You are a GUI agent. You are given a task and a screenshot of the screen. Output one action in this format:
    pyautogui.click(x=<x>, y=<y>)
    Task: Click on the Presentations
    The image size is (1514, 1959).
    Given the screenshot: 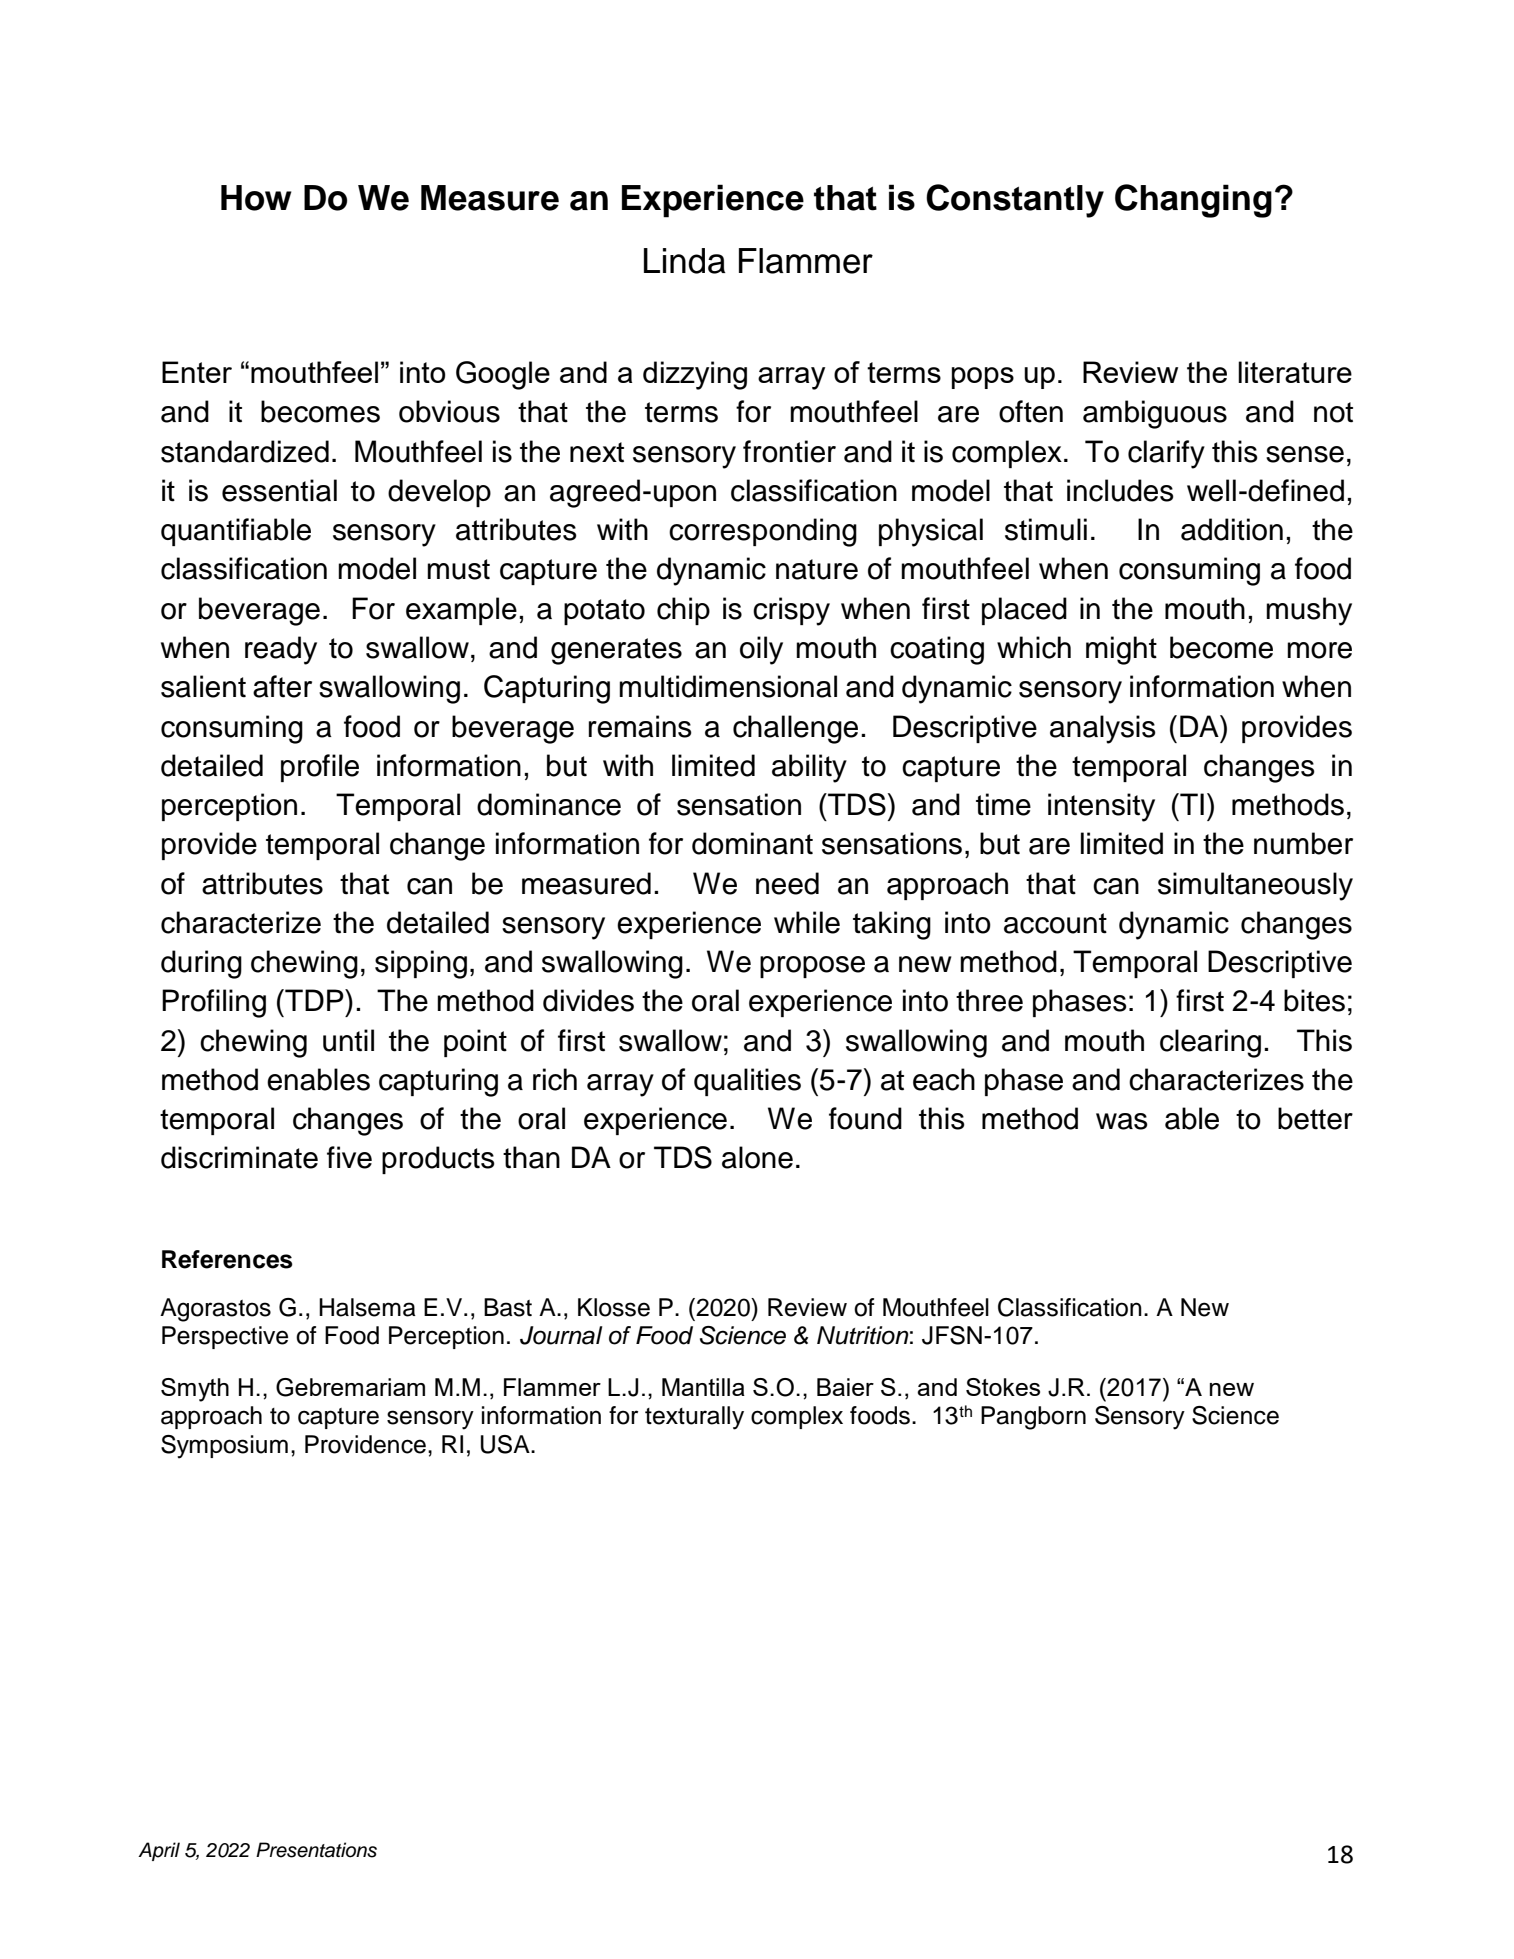 What is the action you would take?
    pyautogui.click(x=316, y=1850)
